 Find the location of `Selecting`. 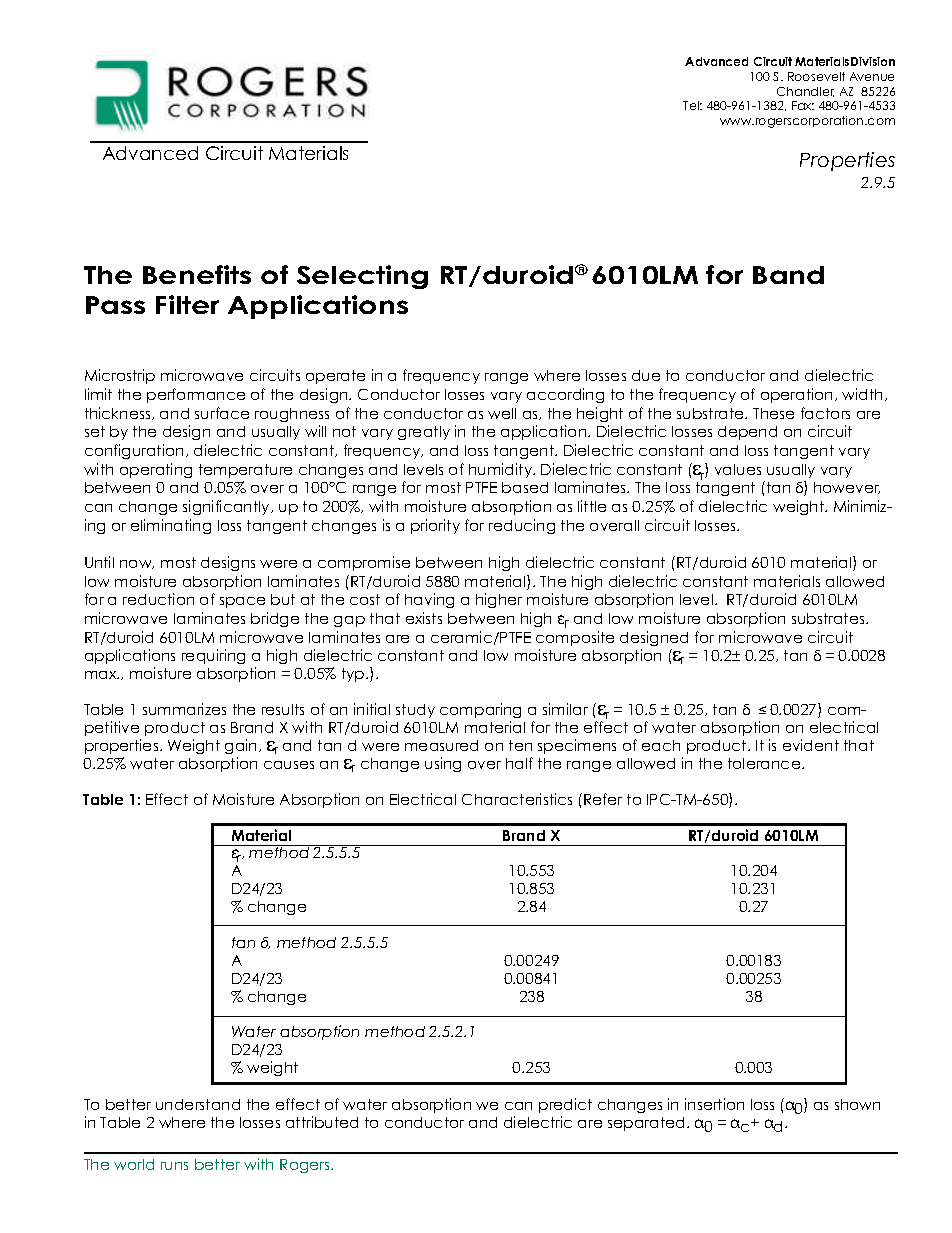

Selecting is located at coordinates (362, 277).
